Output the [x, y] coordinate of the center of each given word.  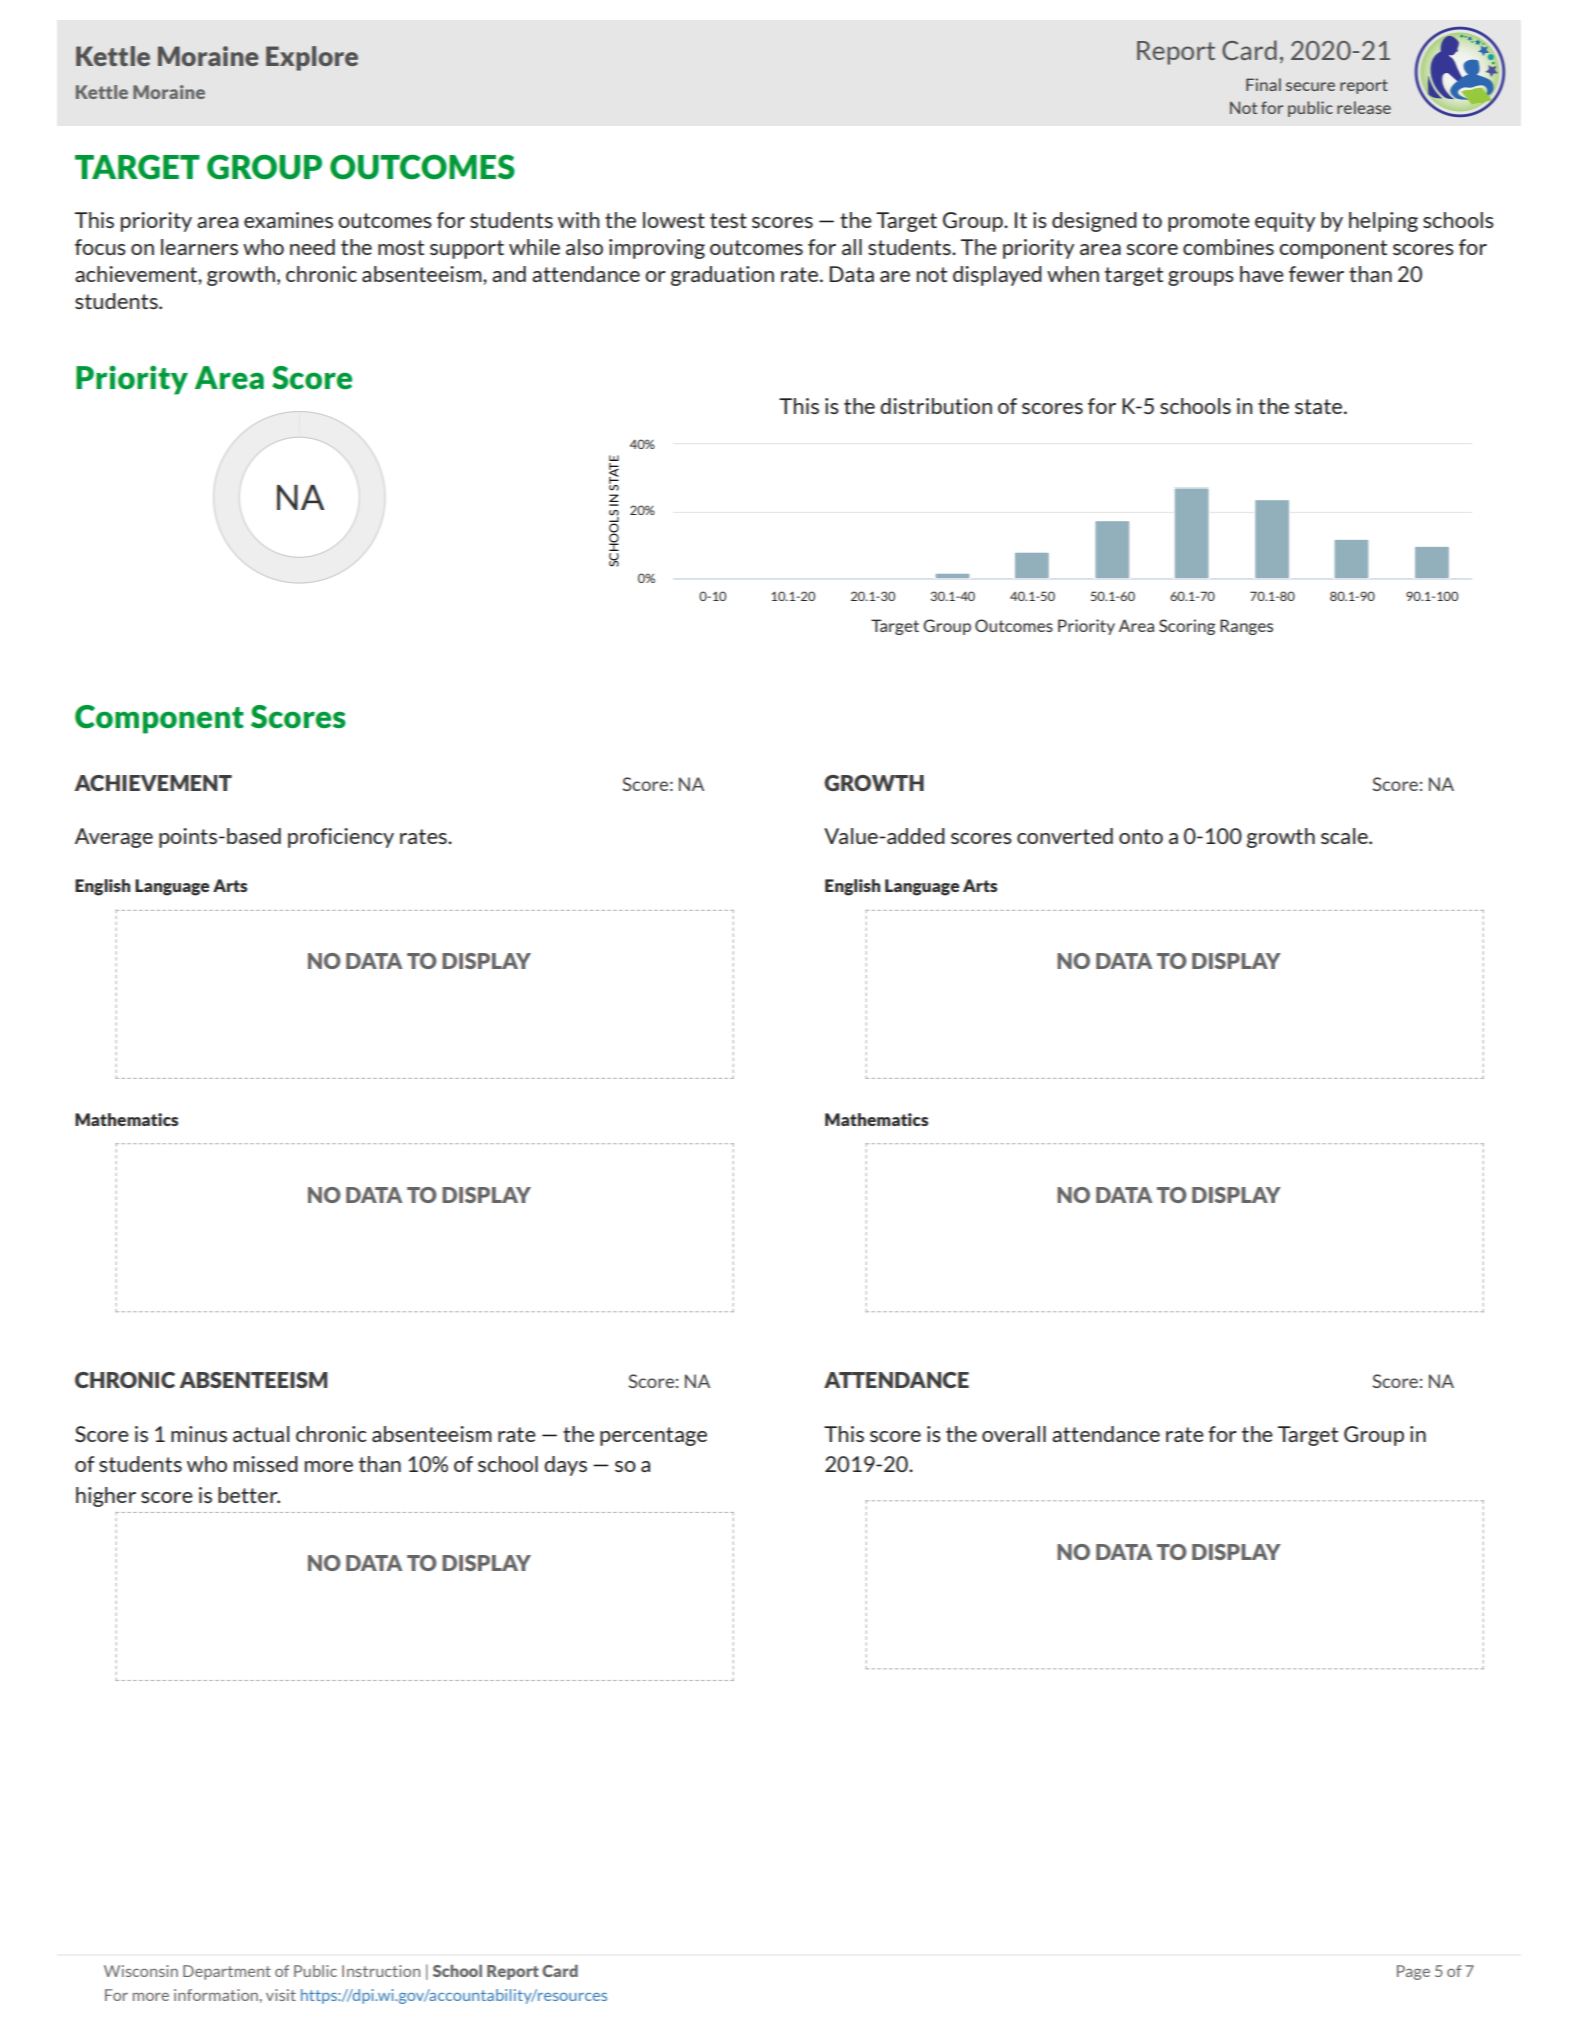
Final [1263, 84]
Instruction [381, 1971]
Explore [312, 58]
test [728, 220]
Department [227, 1972]
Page [1413, 1972]
